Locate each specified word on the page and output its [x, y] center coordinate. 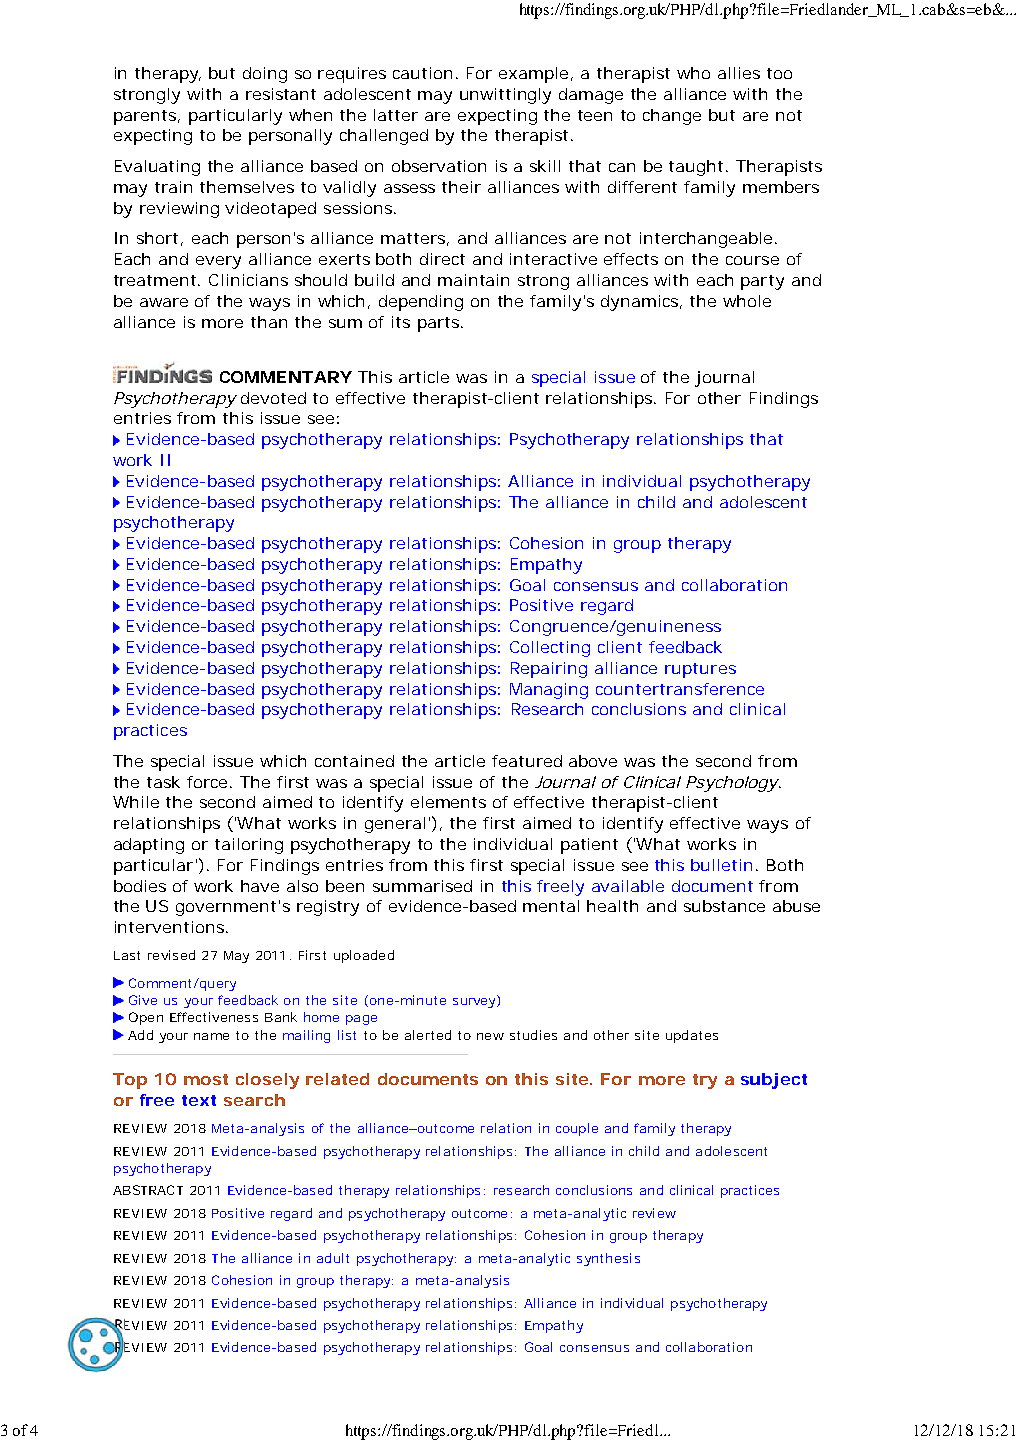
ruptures [700, 670]
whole [747, 301]
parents [145, 117]
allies [739, 73]
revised [171, 955]
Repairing [549, 670]
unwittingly [505, 96]
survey [474, 1003]
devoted [273, 398]
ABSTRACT [148, 1190]
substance [724, 906]
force [207, 782]
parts [438, 324]
